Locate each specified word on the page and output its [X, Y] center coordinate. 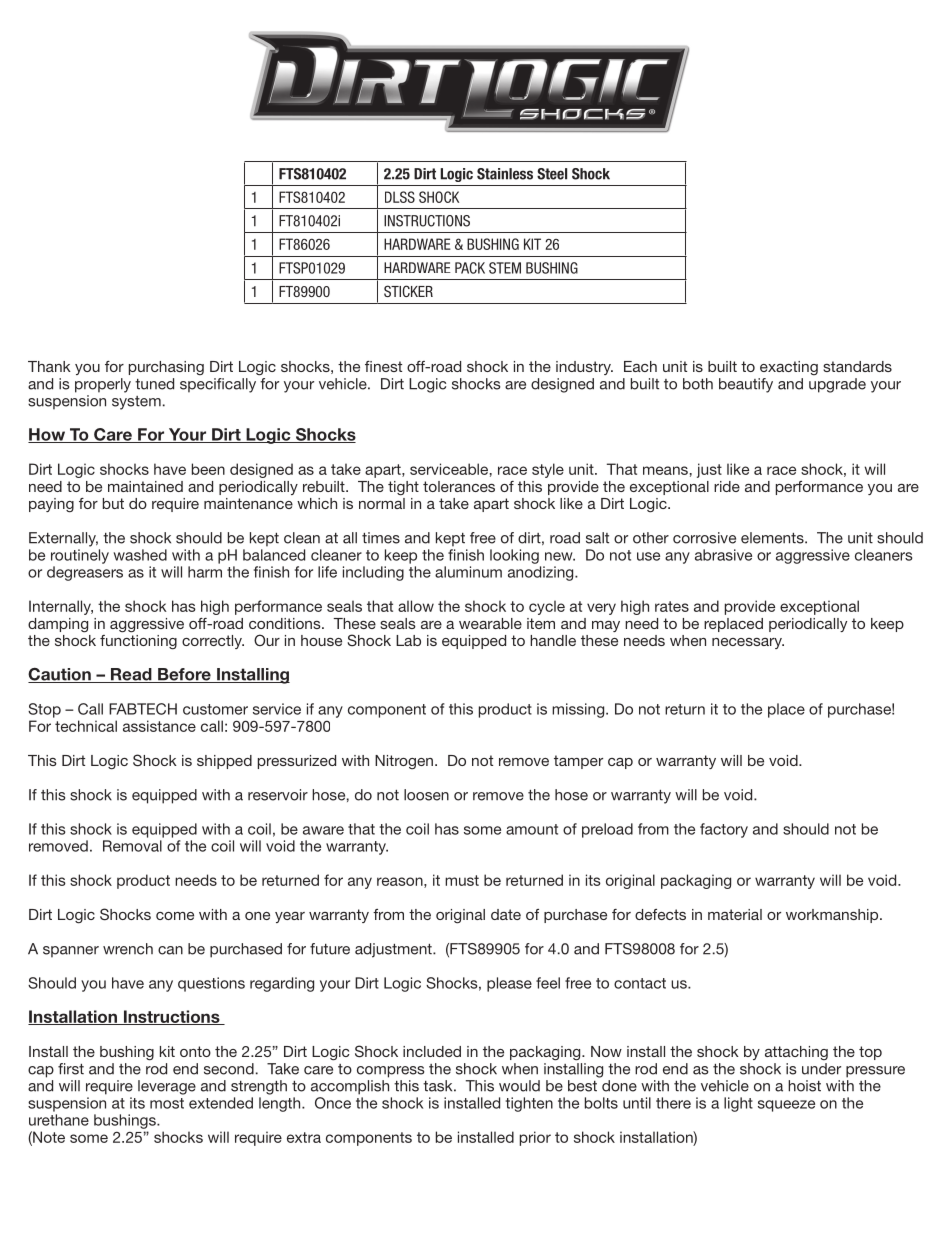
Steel [552, 174]
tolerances [459, 486]
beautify [746, 385]
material [735, 914]
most [167, 1103]
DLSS [400, 197]
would [519, 1086]
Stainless [505, 174]
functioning [138, 641]
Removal [132, 846]
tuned [154, 384]
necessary [748, 643]
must [462, 880]
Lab [408, 640]
